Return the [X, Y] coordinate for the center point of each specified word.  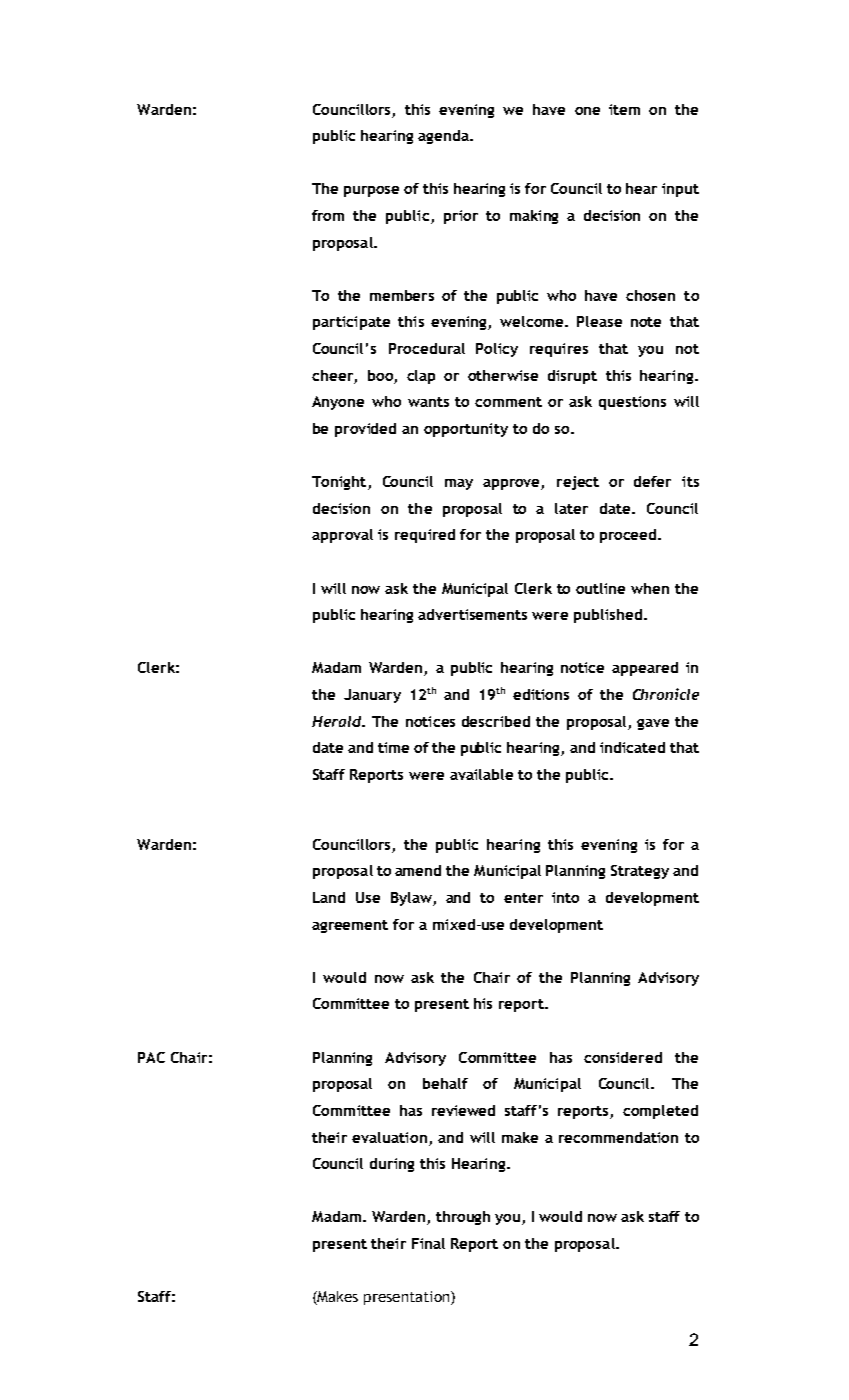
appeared [645, 669]
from [328, 215]
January [372, 696]
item [624, 109]
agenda [444, 137]
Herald [338, 721]
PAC [151, 1057]
